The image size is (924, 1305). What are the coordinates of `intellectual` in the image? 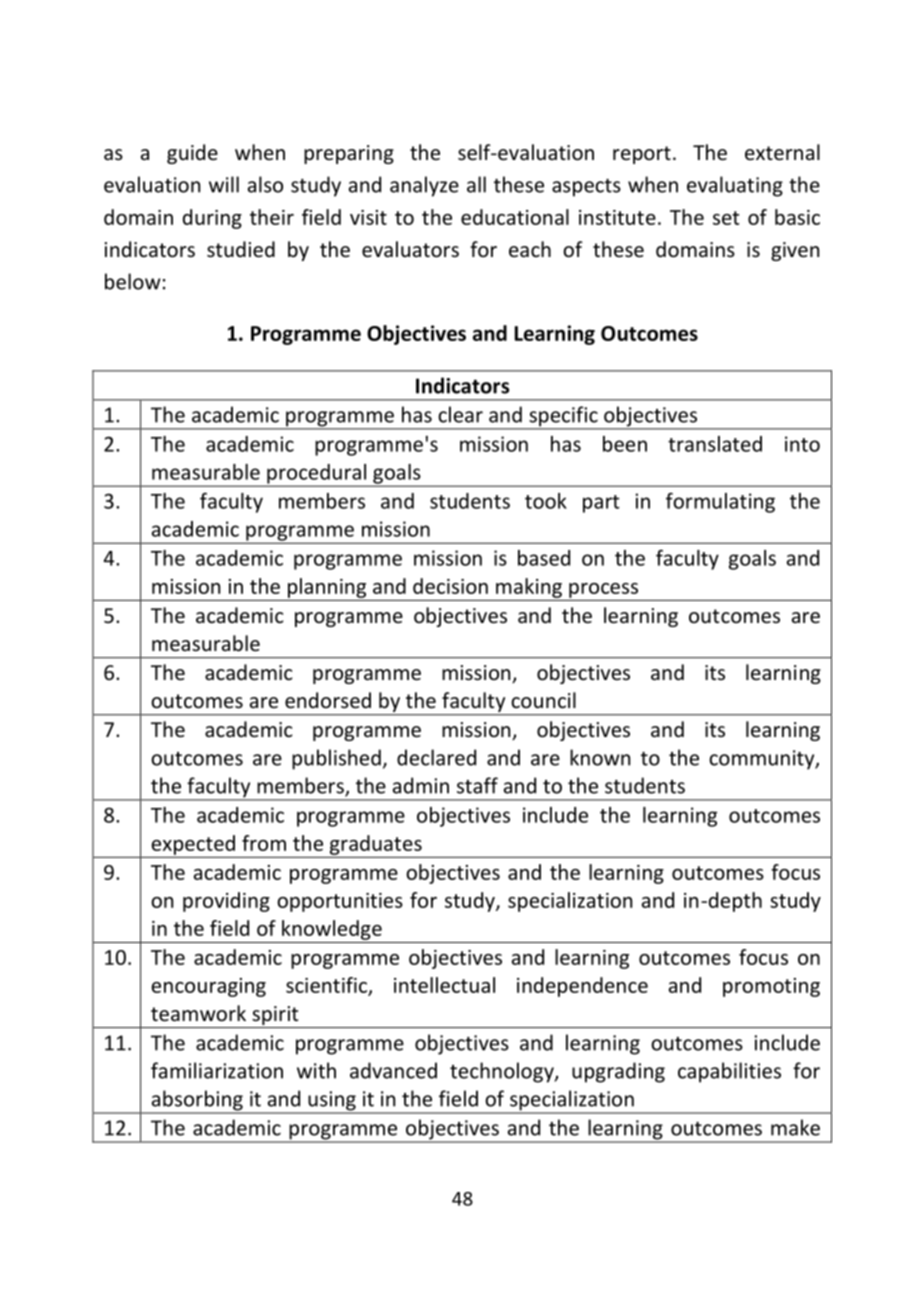 It's located at (444, 985).
